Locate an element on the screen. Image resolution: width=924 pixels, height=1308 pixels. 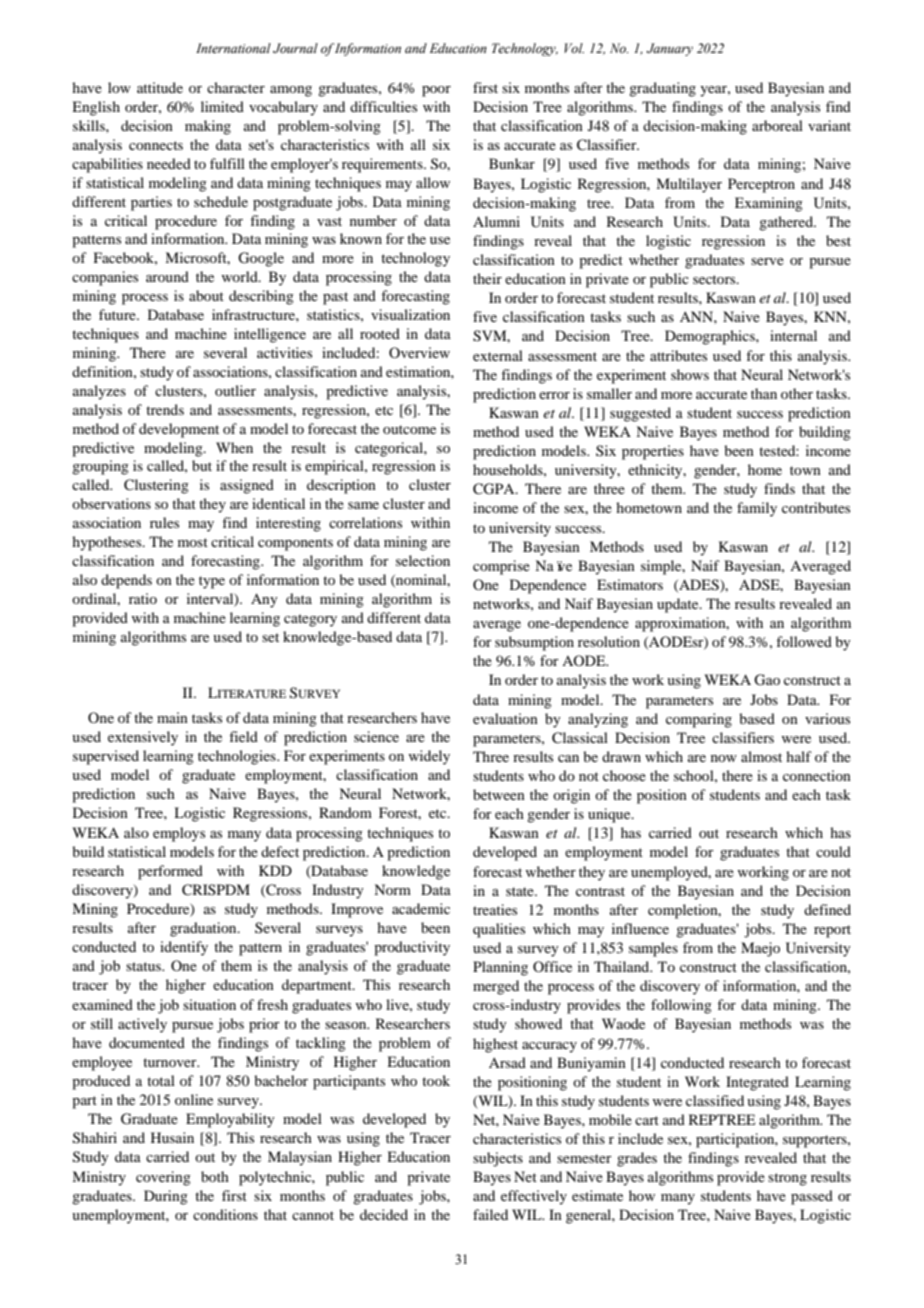
attitude is located at coordinates (160, 87).
